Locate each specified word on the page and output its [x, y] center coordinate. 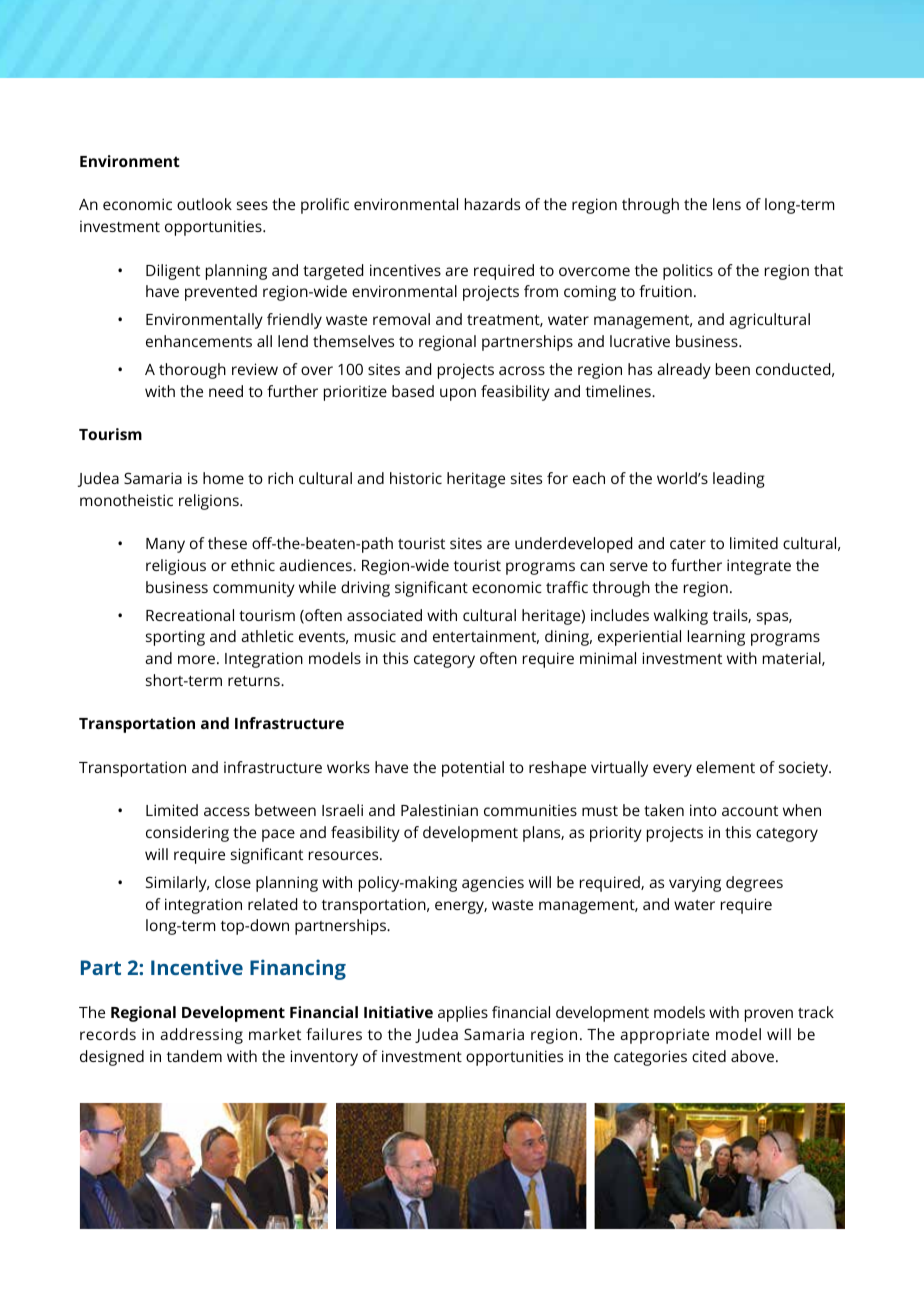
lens [727, 204]
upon [458, 394]
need [226, 391]
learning [716, 638]
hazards [492, 204]
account [750, 811]
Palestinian [439, 810]
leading [739, 480]
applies [463, 1014]
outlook [204, 204]
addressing [201, 1036]
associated [384, 615]
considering [187, 834]
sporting [175, 638]
